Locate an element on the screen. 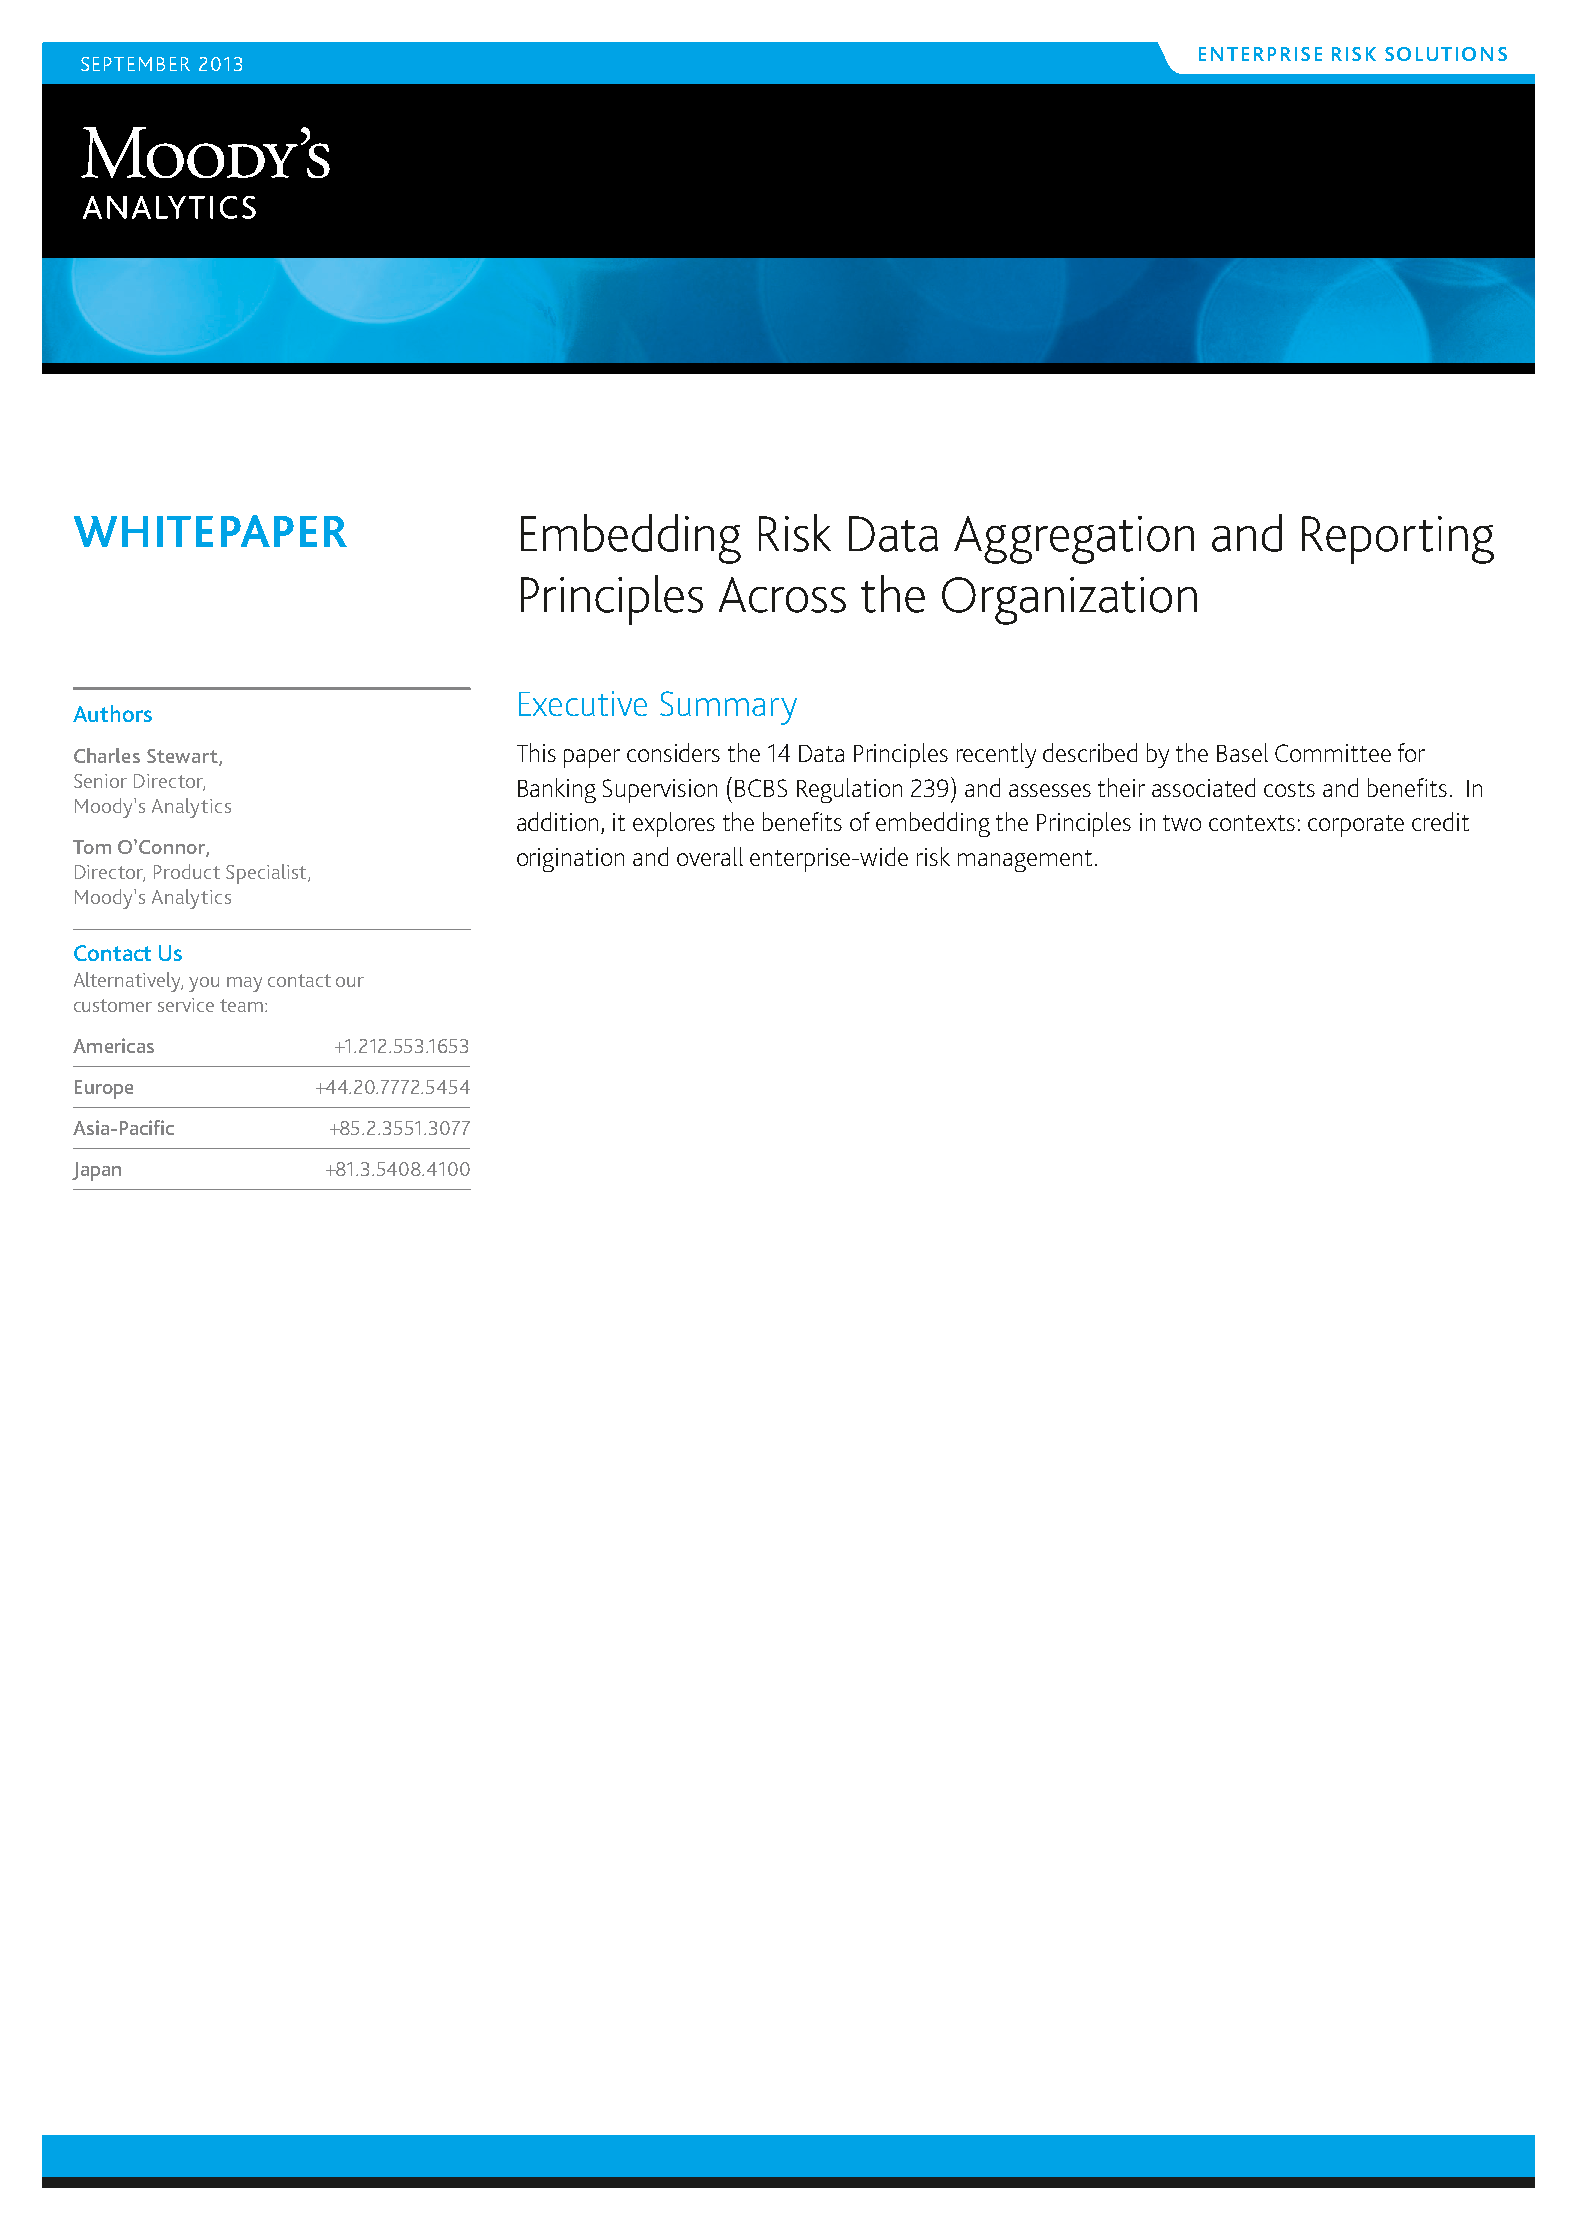  BCBS is located at coordinates (761, 788).
